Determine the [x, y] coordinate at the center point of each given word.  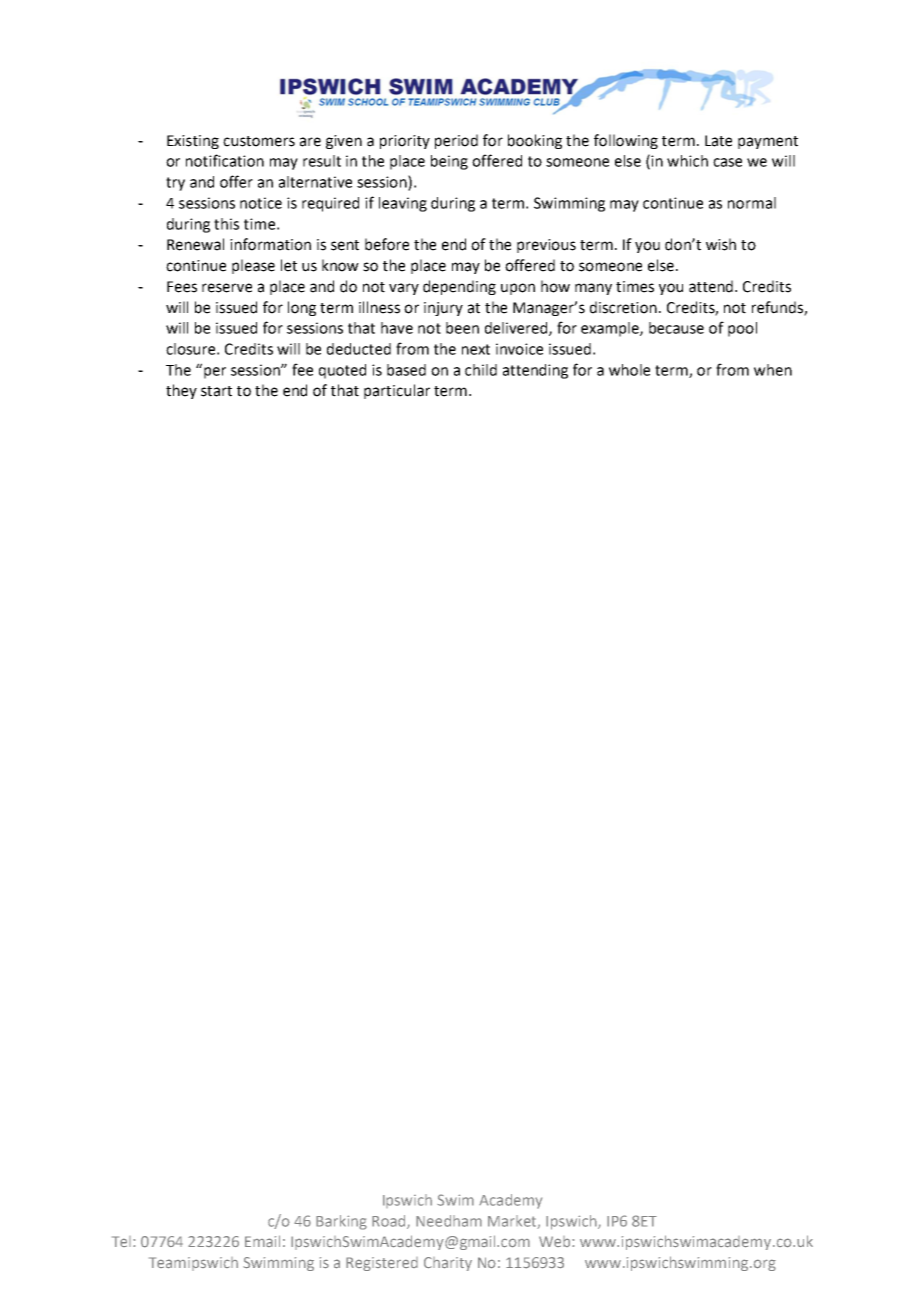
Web [556, 1241]
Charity [448, 1264]
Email [262, 1241]
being [449, 162]
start [216, 391]
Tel [121, 1241]
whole [629, 370]
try [175, 184]
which [687, 161]
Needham [449, 1221]
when [773, 370]
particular [397, 391]
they [181, 391]
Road [390, 1222]
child [481, 370]
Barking [341, 1222]
